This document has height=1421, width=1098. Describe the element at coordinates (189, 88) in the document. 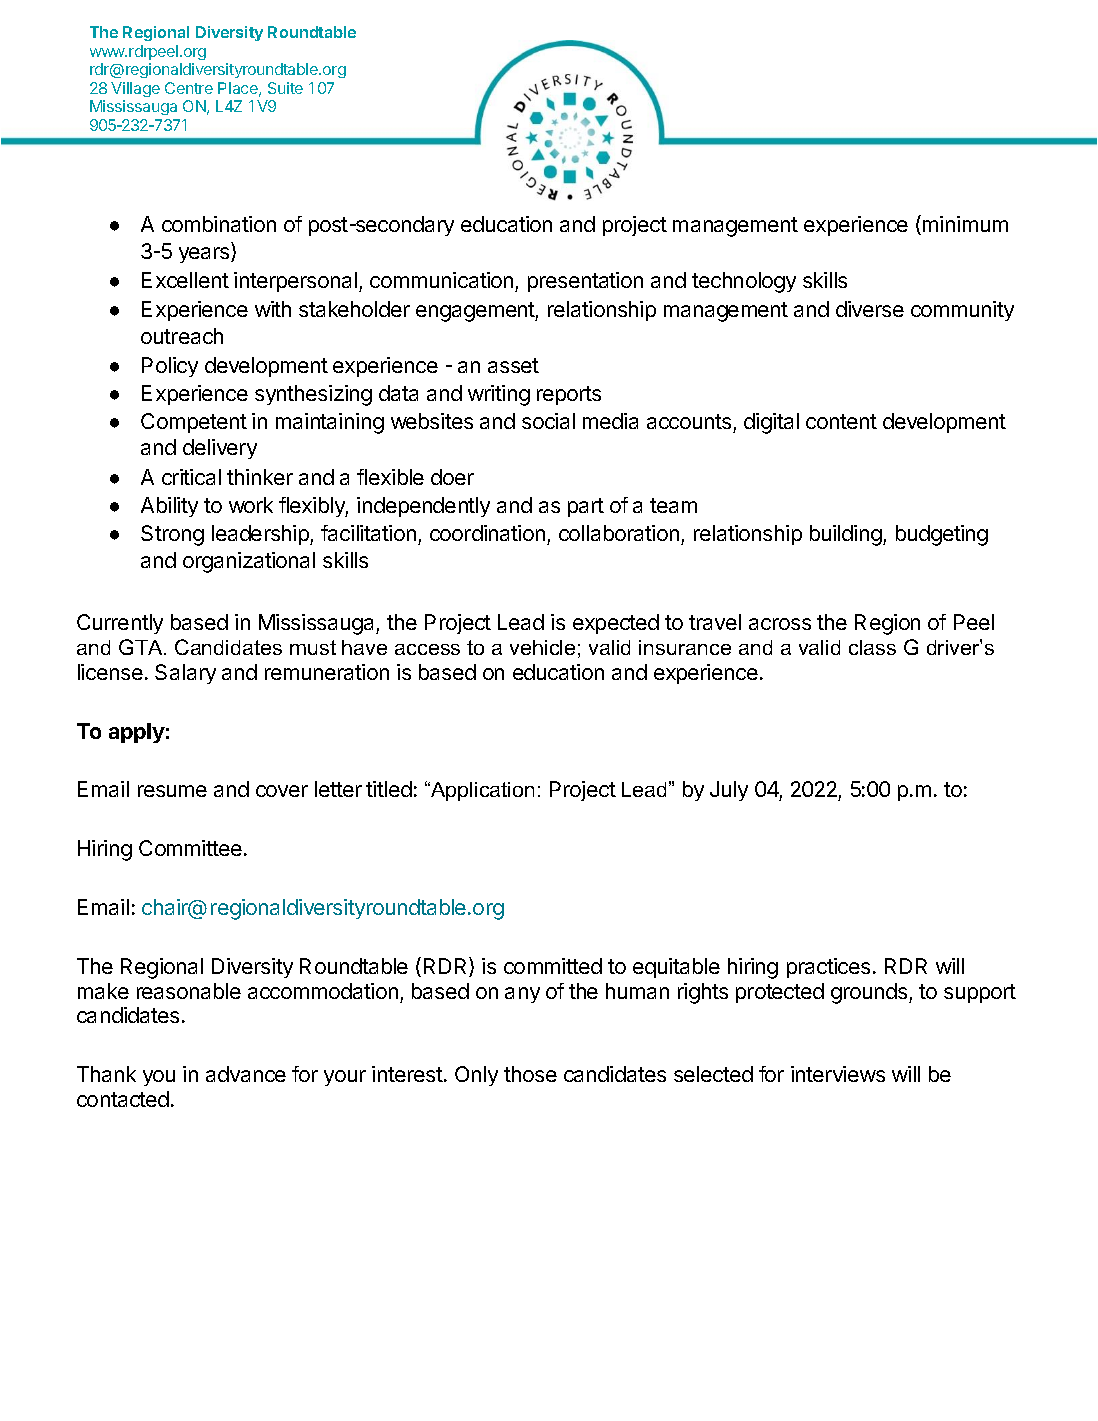

I see `Centre` at that location.
